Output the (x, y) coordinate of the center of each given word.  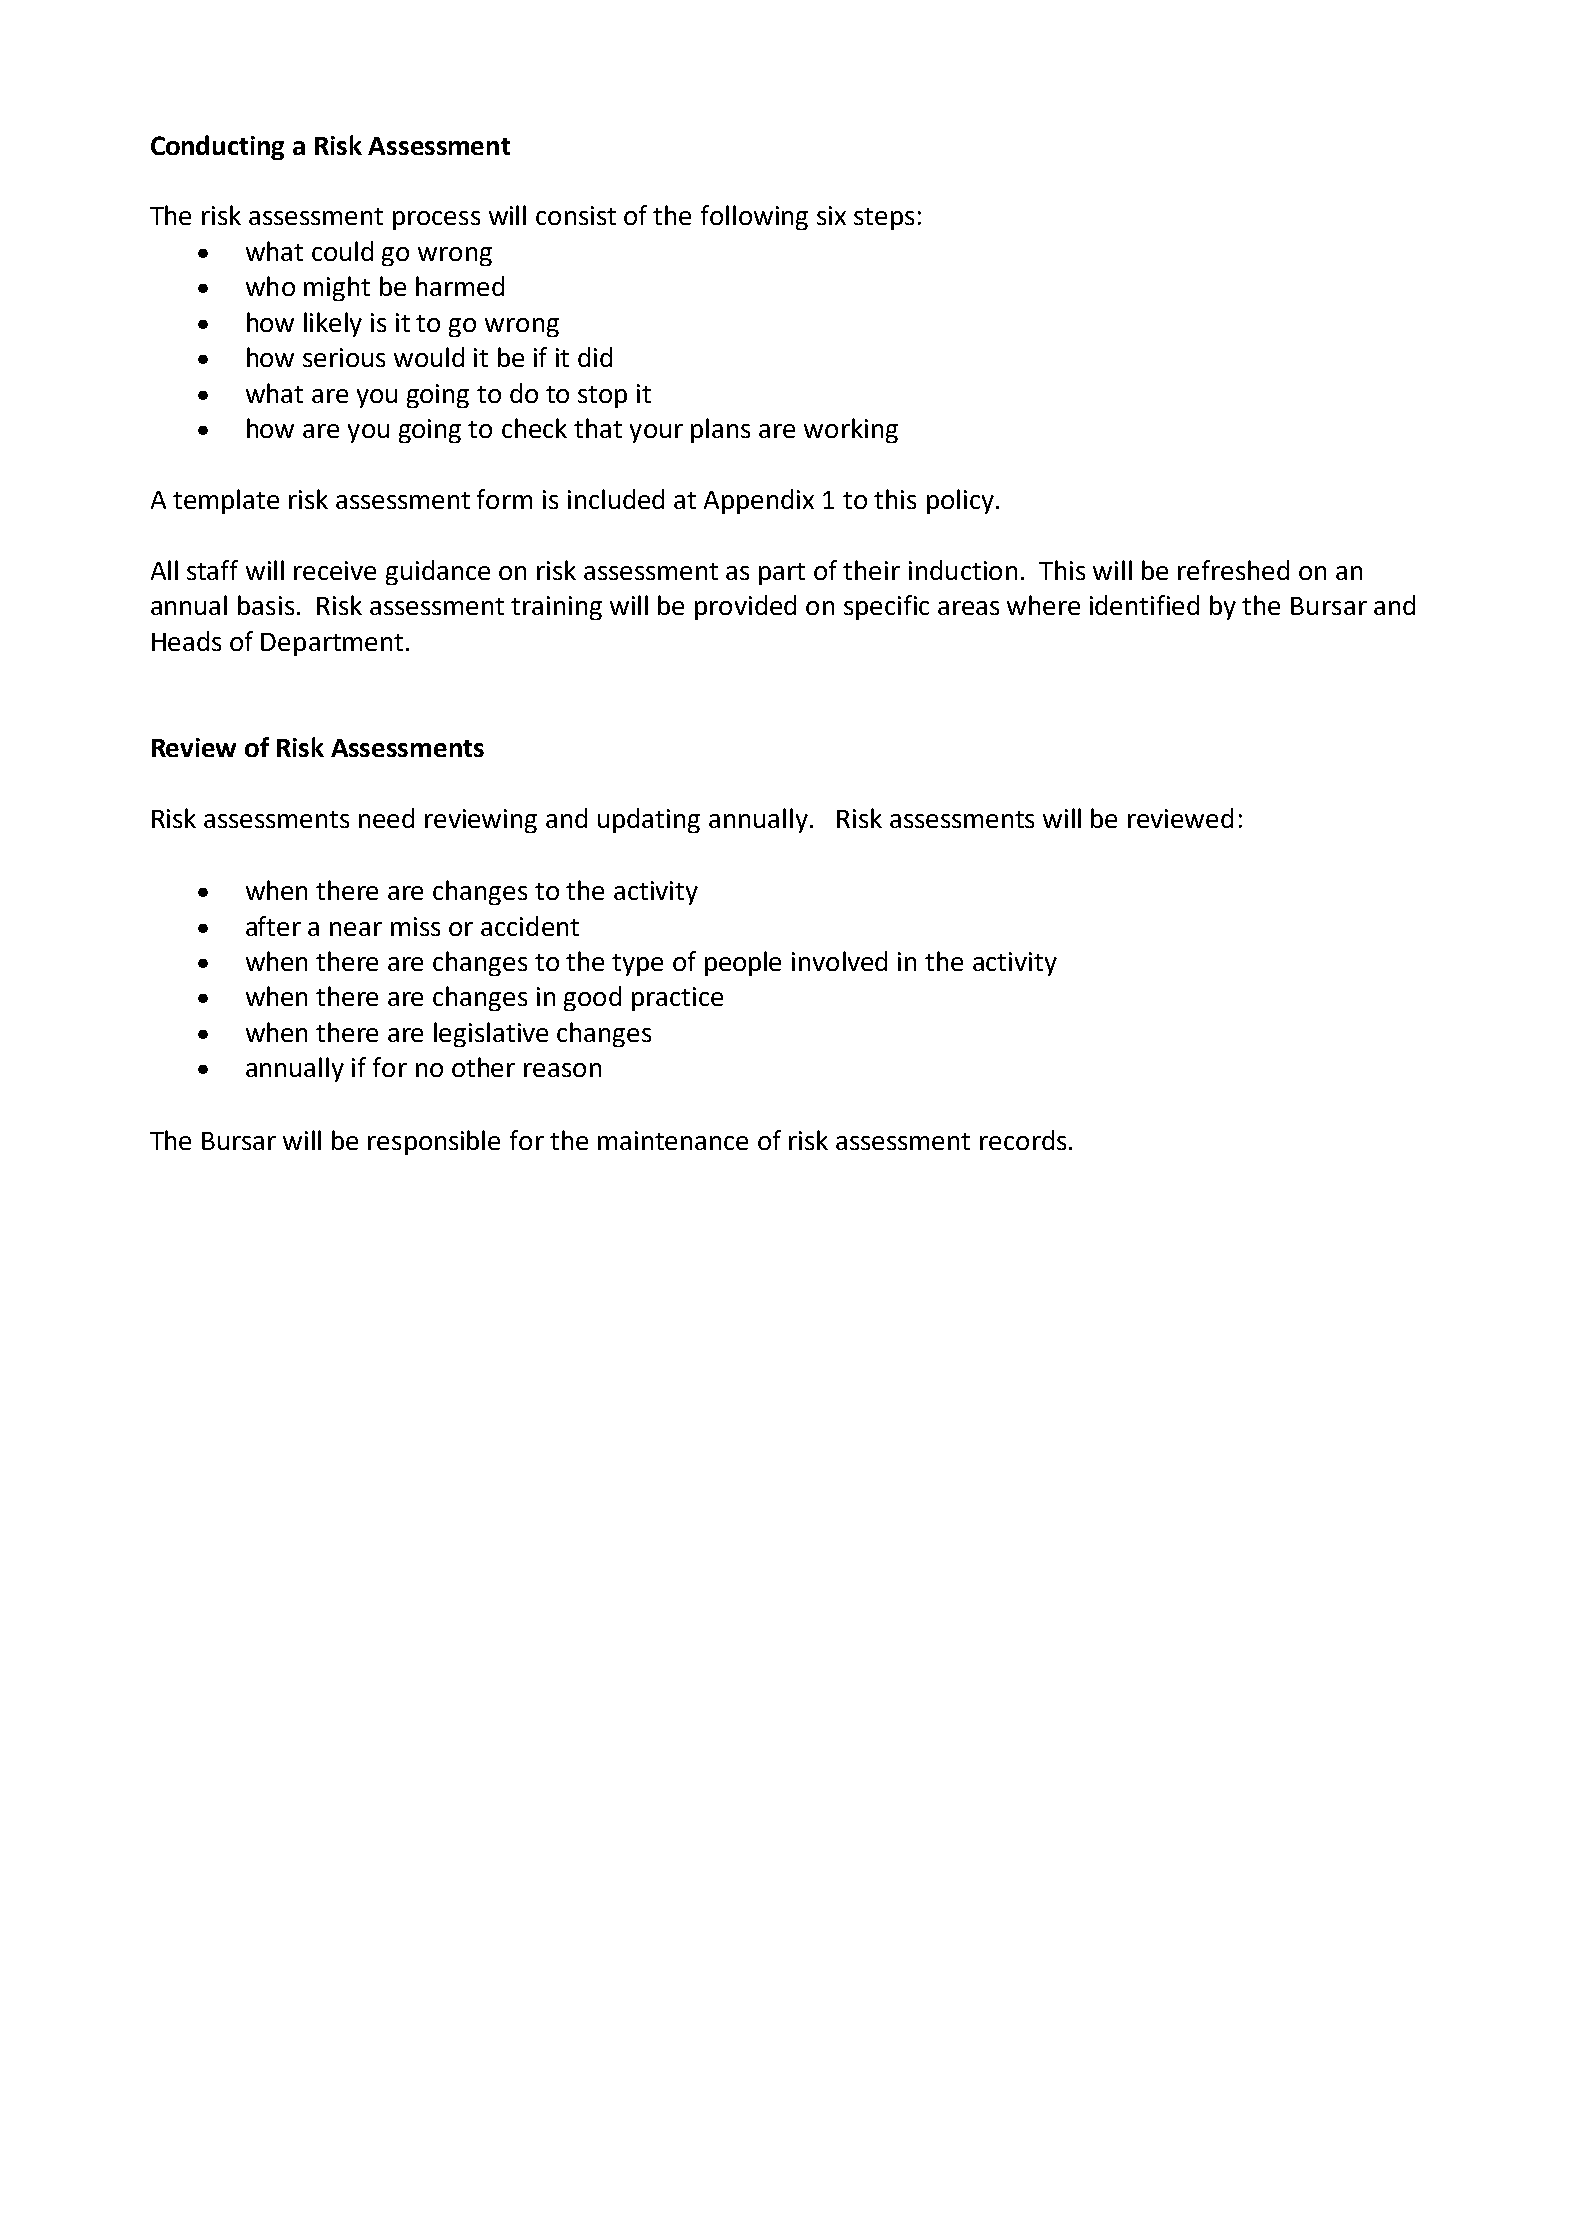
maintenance (673, 1140)
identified (1144, 605)
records (1023, 1140)
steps (884, 219)
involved (839, 961)
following (754, 217)
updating (649, 820)
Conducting (217, 147)
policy (960, 501)
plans (720, 430)
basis (266, 605)
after (273, 926)
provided (745, 607)
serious (344, 357)
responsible (434, 1142)
